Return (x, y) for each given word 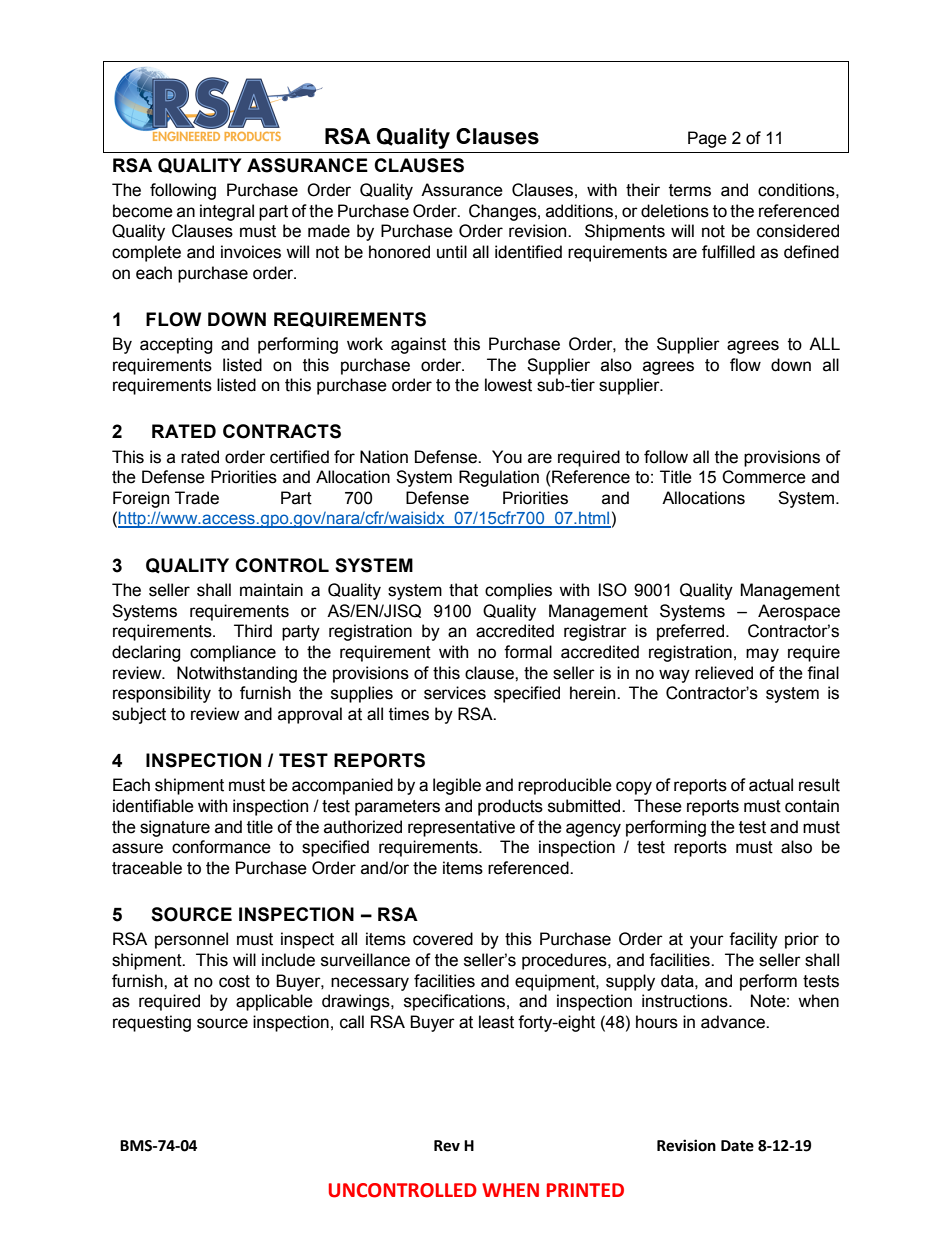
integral (227, 212)
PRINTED (585, 1190)
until (452, 252)
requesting (152, 1023)
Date (737, 1146)
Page (707, 139)
